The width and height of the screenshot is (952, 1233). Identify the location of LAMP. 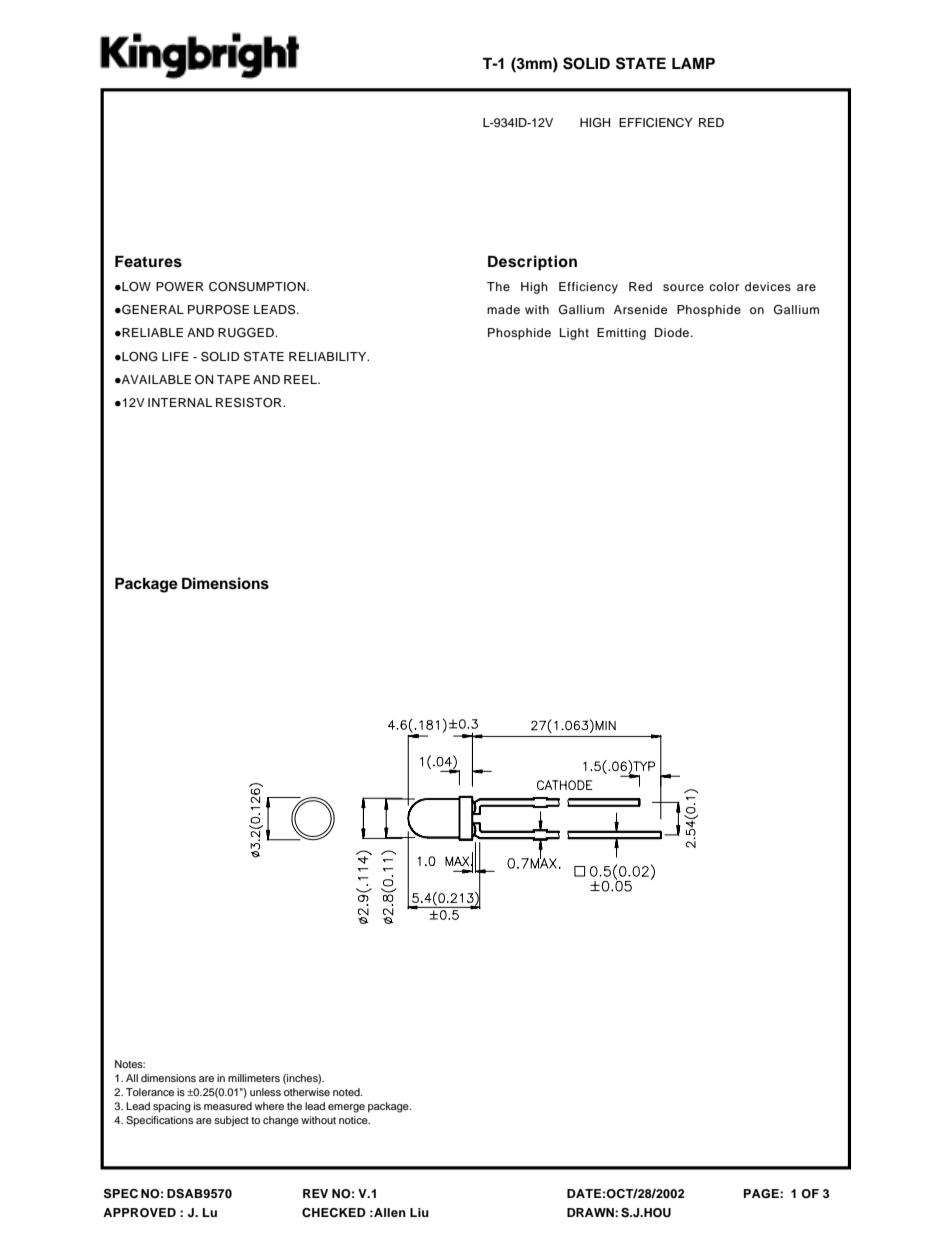
(693, 63).
